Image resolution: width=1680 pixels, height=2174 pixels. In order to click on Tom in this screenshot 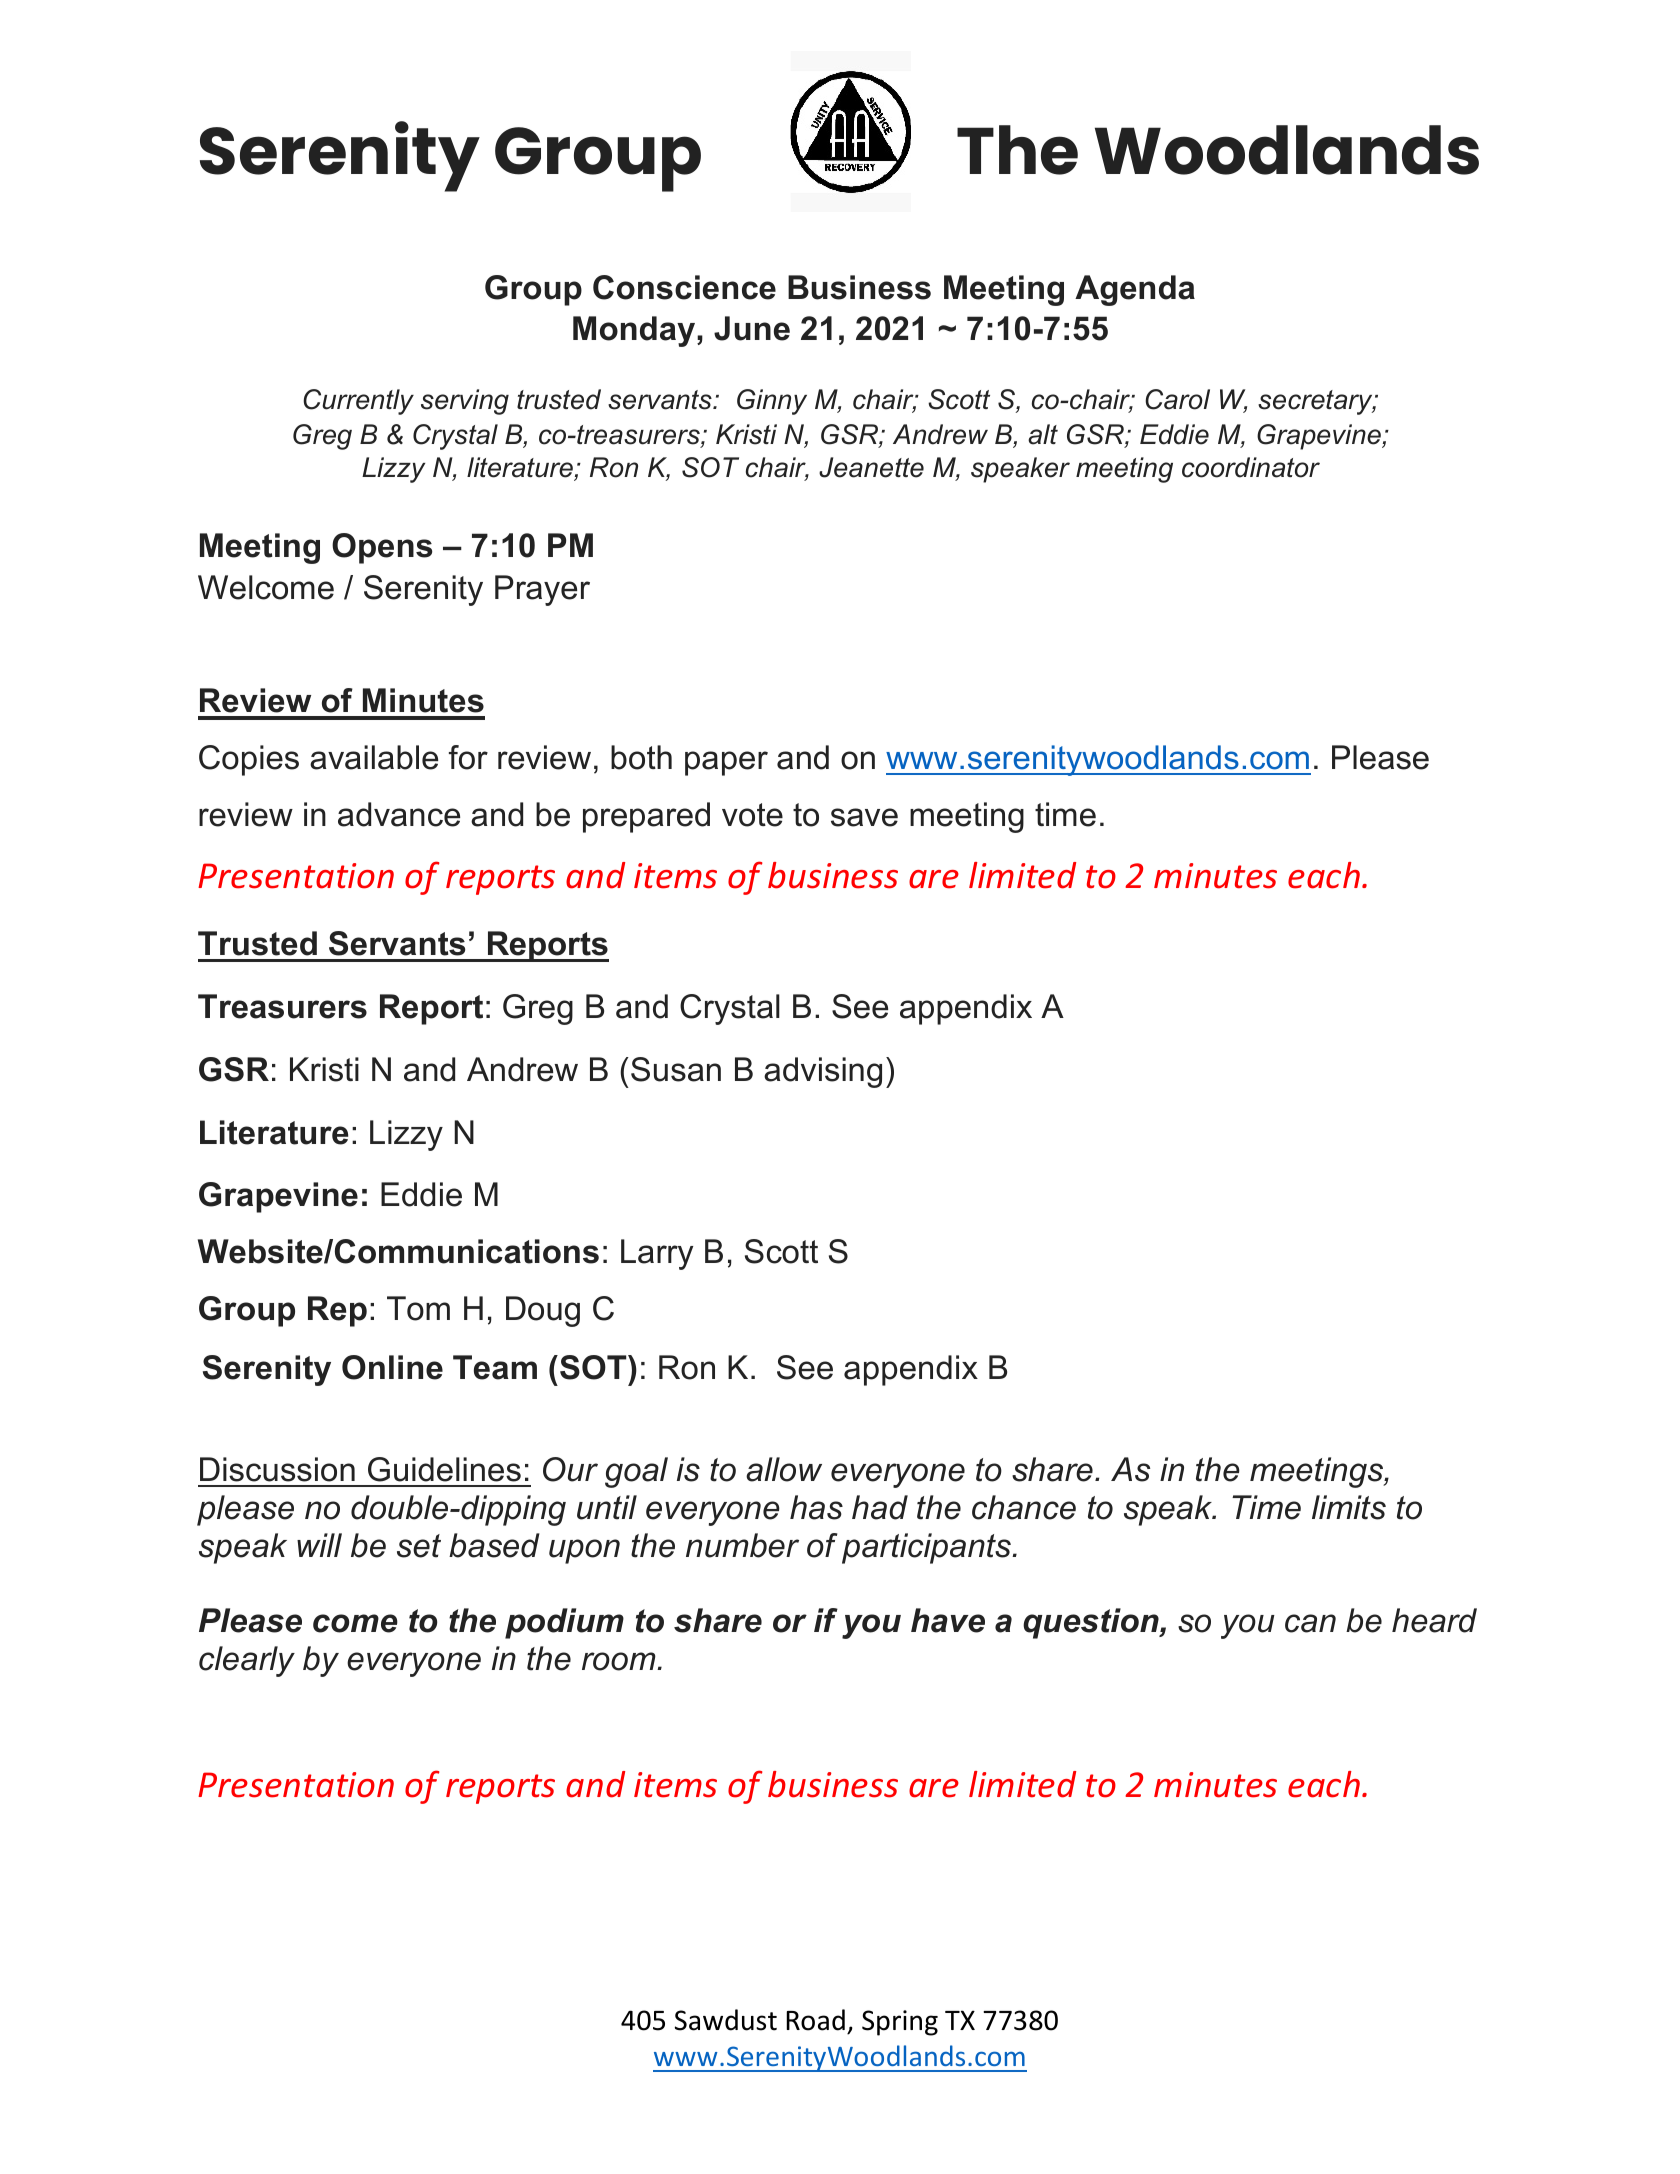, I will do `click(418, 1308)`.
